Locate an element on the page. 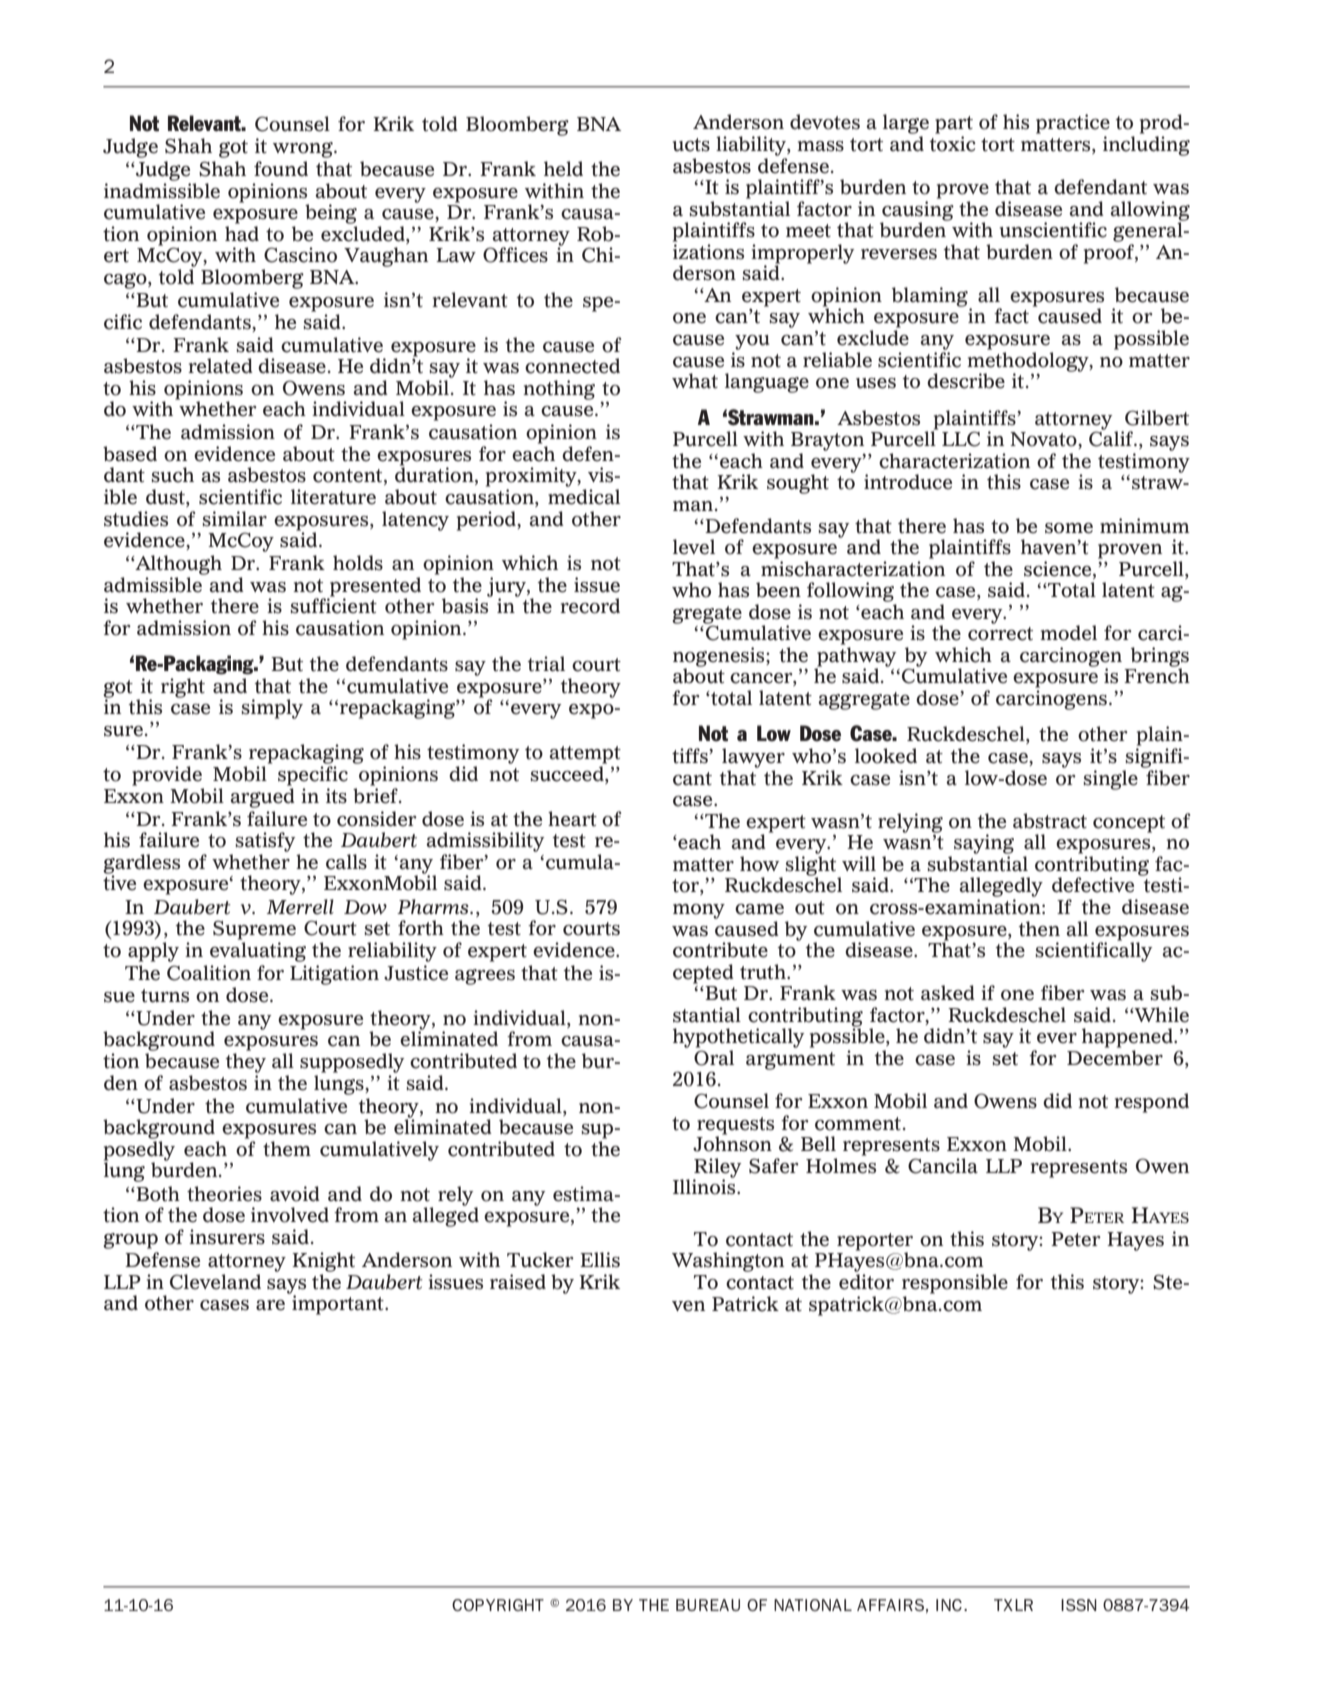  ISSN is located at coordinates (1079, 1605).
